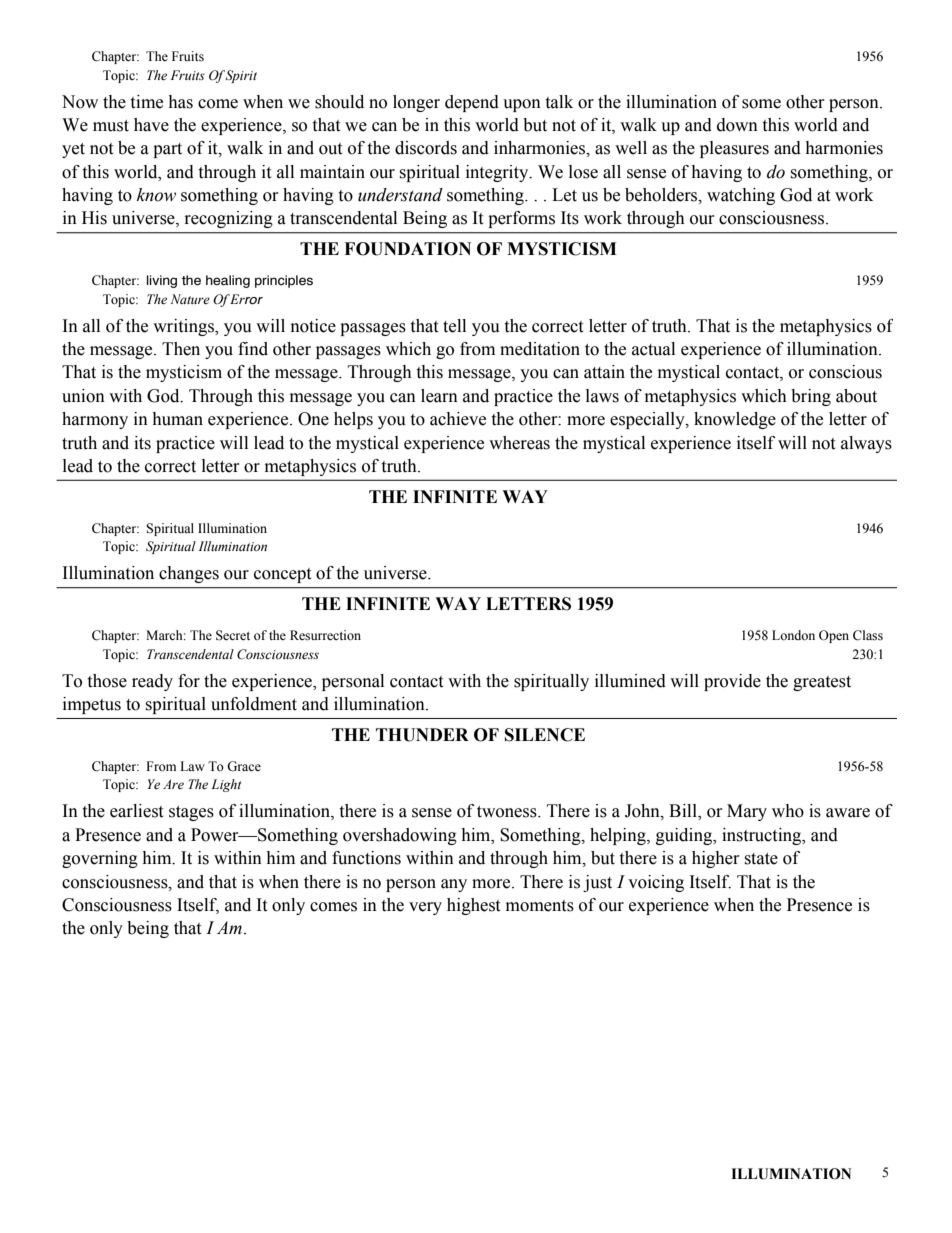 This screenshot has height=1233, width=952. Describe the element at coordinates (454, 885) in the screenshot. I see `any` at that location.
